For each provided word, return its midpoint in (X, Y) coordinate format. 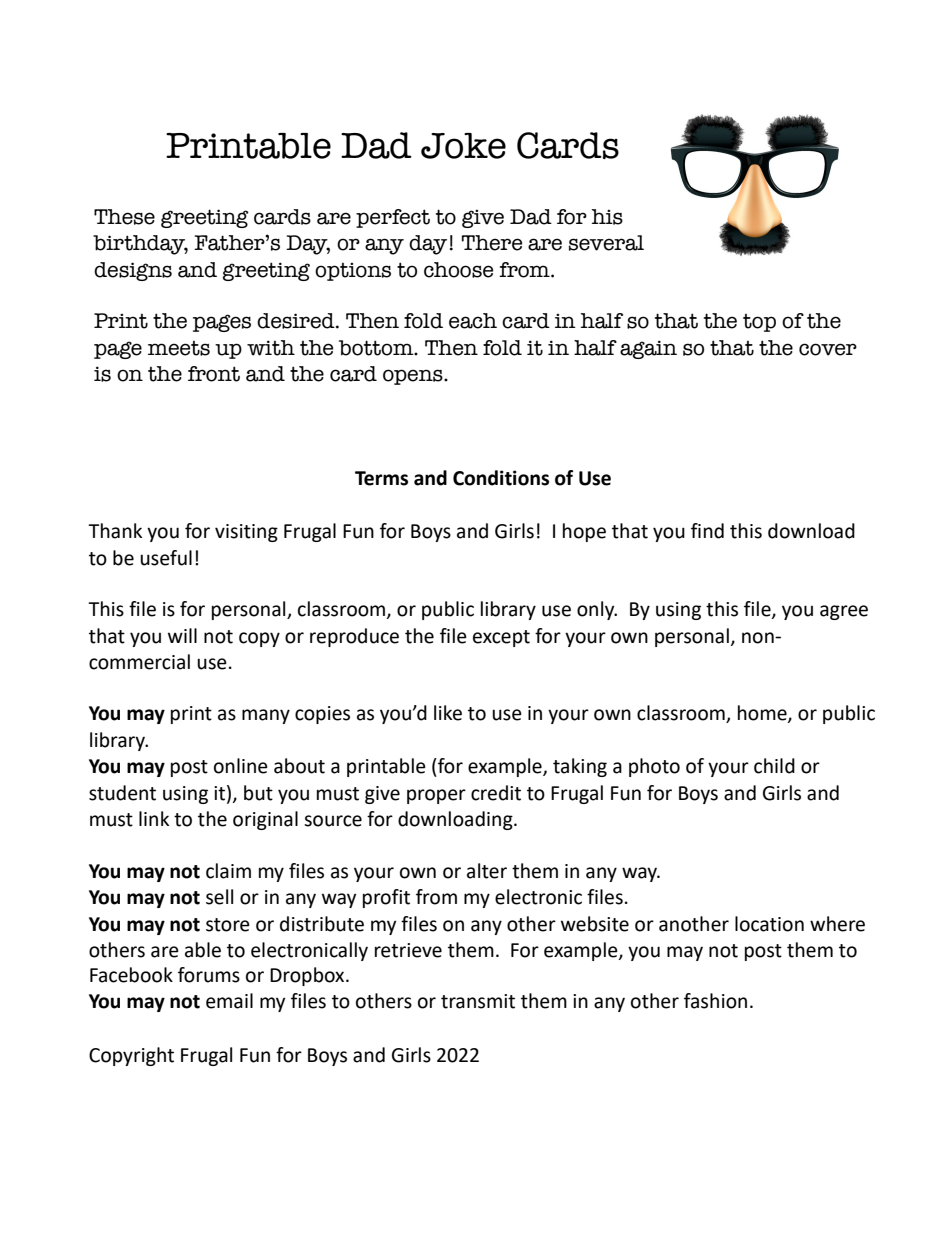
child (774, 766)
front (214, 374)
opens (414, 377)
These (124, 217)
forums (209, 975)
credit (496, 793)
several (606, 243)
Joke (463, 146)
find (707, 531)
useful (166, 558)
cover (828, 349)
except (501, 638)
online (241, 766)
